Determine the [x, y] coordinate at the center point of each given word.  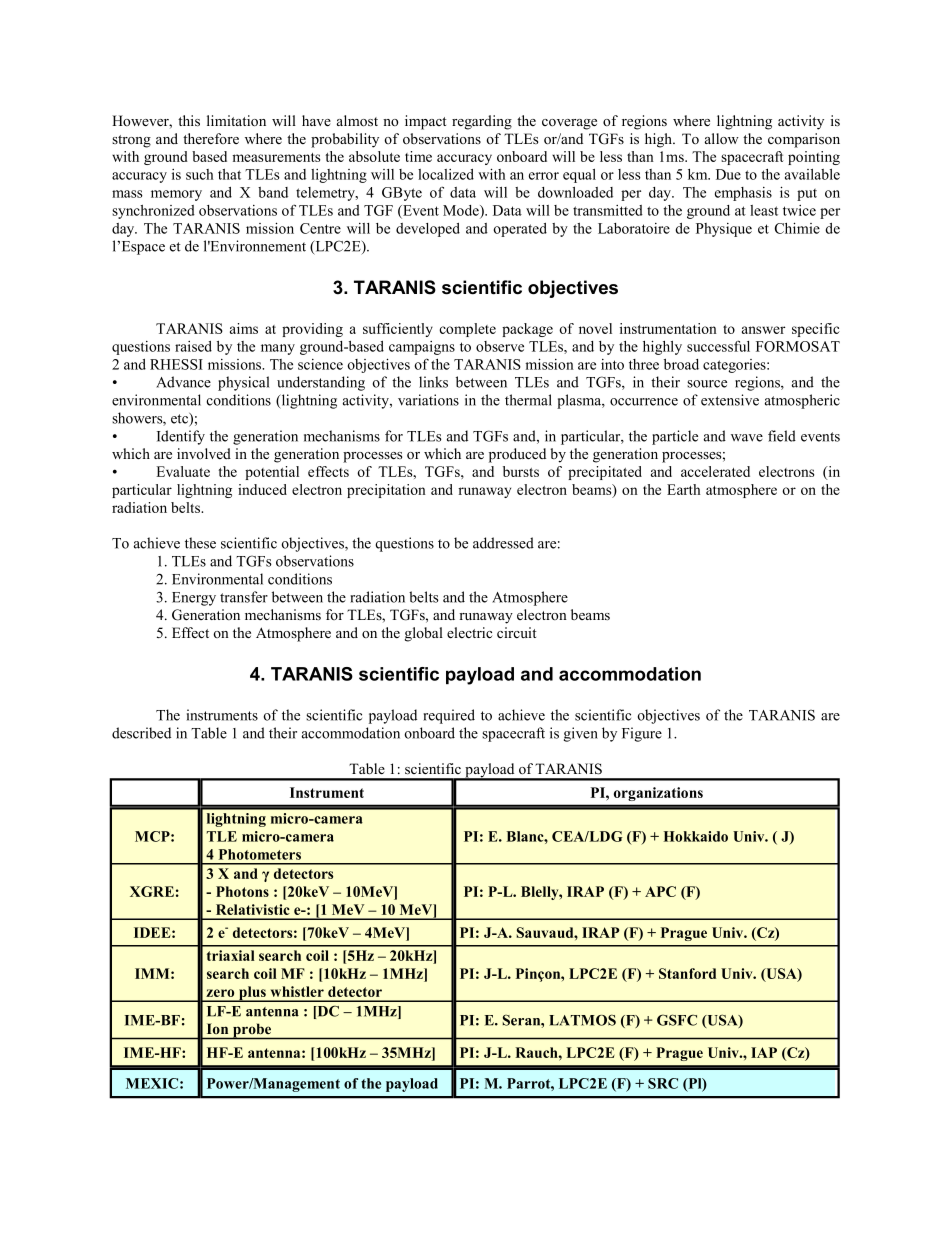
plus [252, 994]
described [141, 733]
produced [517, 455]
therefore [211, 138]
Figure [642, 734]
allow [722, 139]
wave [747, 438]
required [449, 716]
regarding [482, 122]
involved [204, 453]
